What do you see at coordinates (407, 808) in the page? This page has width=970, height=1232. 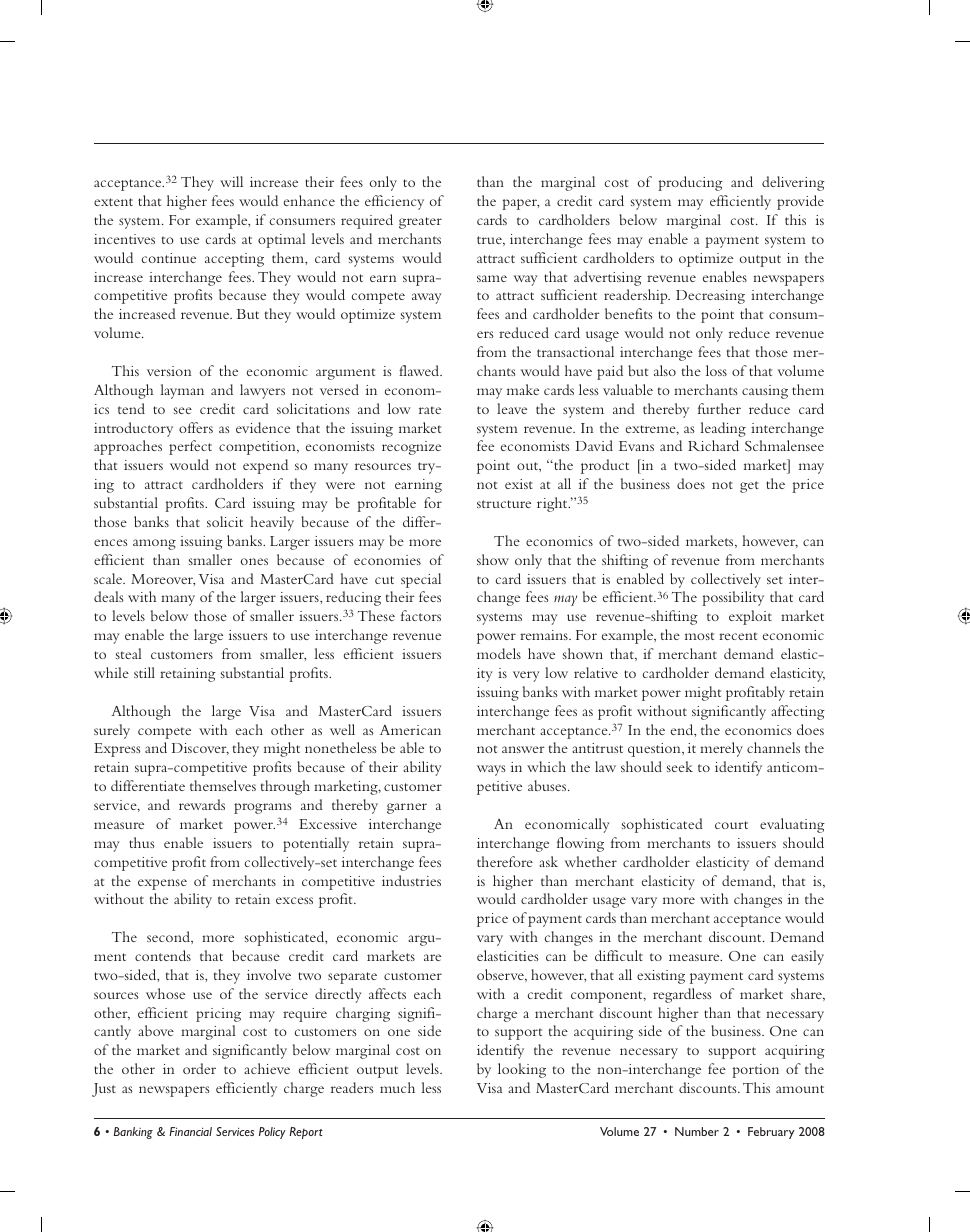 I see `garner` at bounding box center [407, 808].
